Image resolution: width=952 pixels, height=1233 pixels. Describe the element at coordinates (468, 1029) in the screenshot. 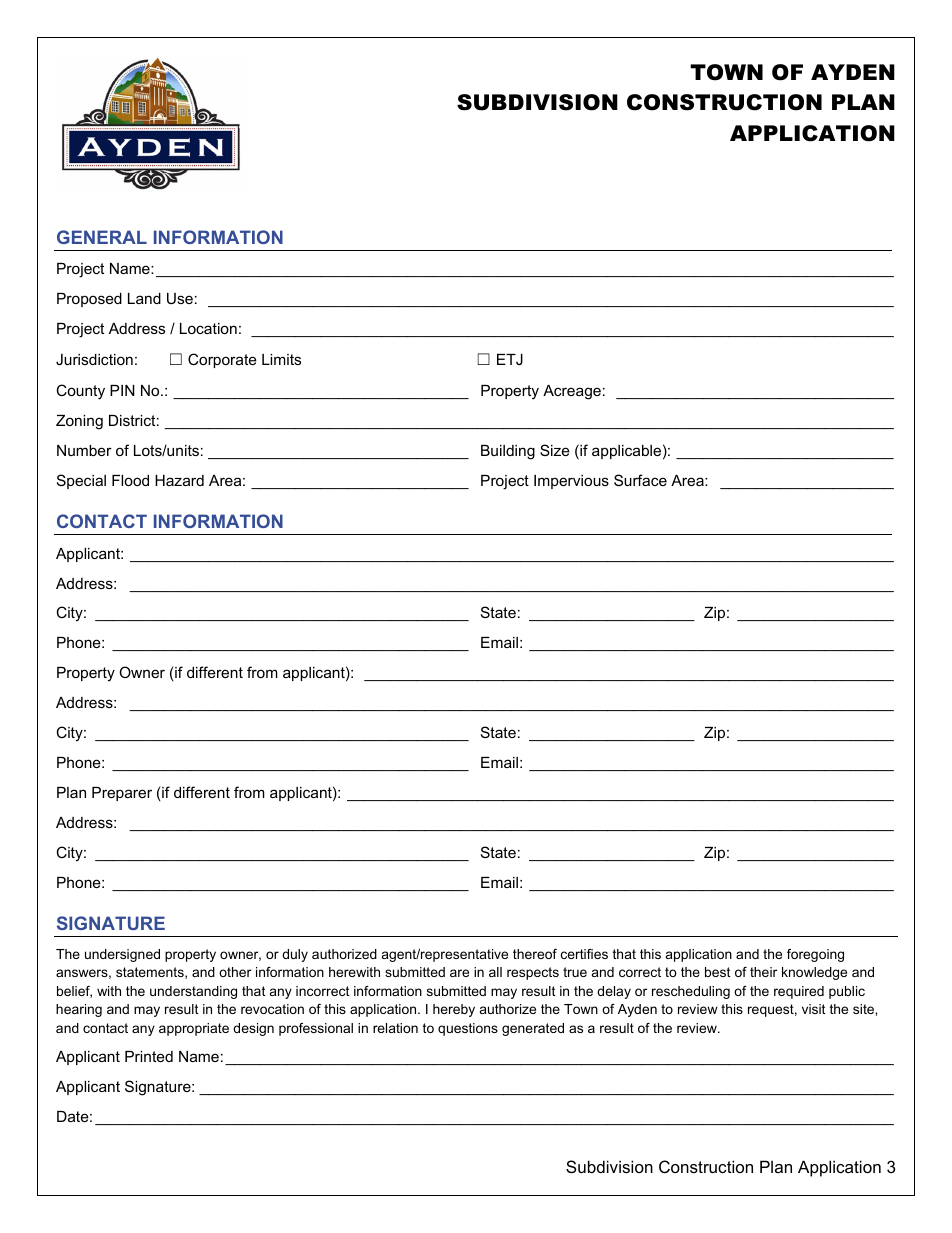

I see `questions` at that location.
